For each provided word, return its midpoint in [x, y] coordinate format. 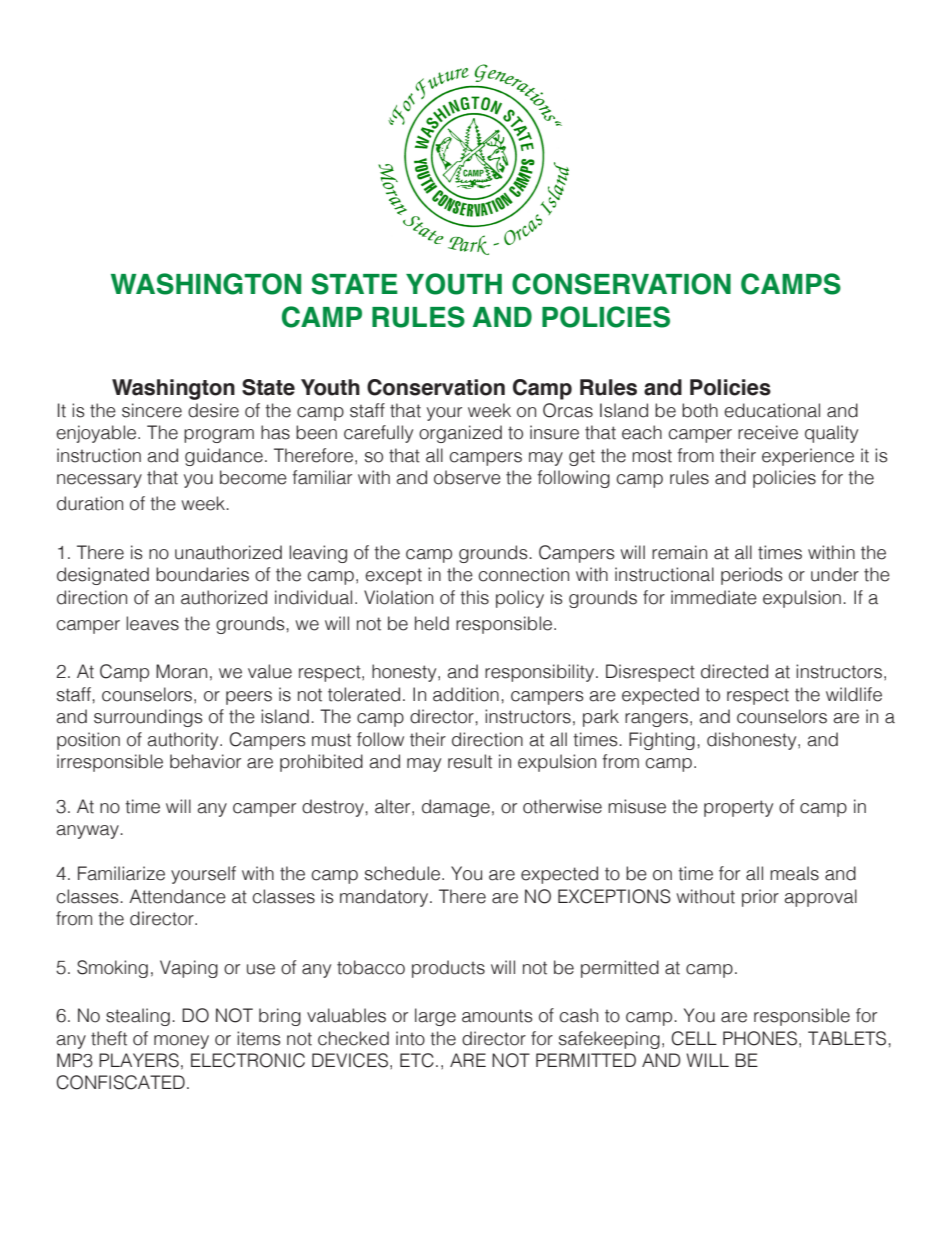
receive [768, 432]
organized [460, 434]
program [219, 436]
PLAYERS [139, 1060]
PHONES [760, 1038]
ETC [417, 1060]
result [470, 761]
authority [184, 741]
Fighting [662, 741]
